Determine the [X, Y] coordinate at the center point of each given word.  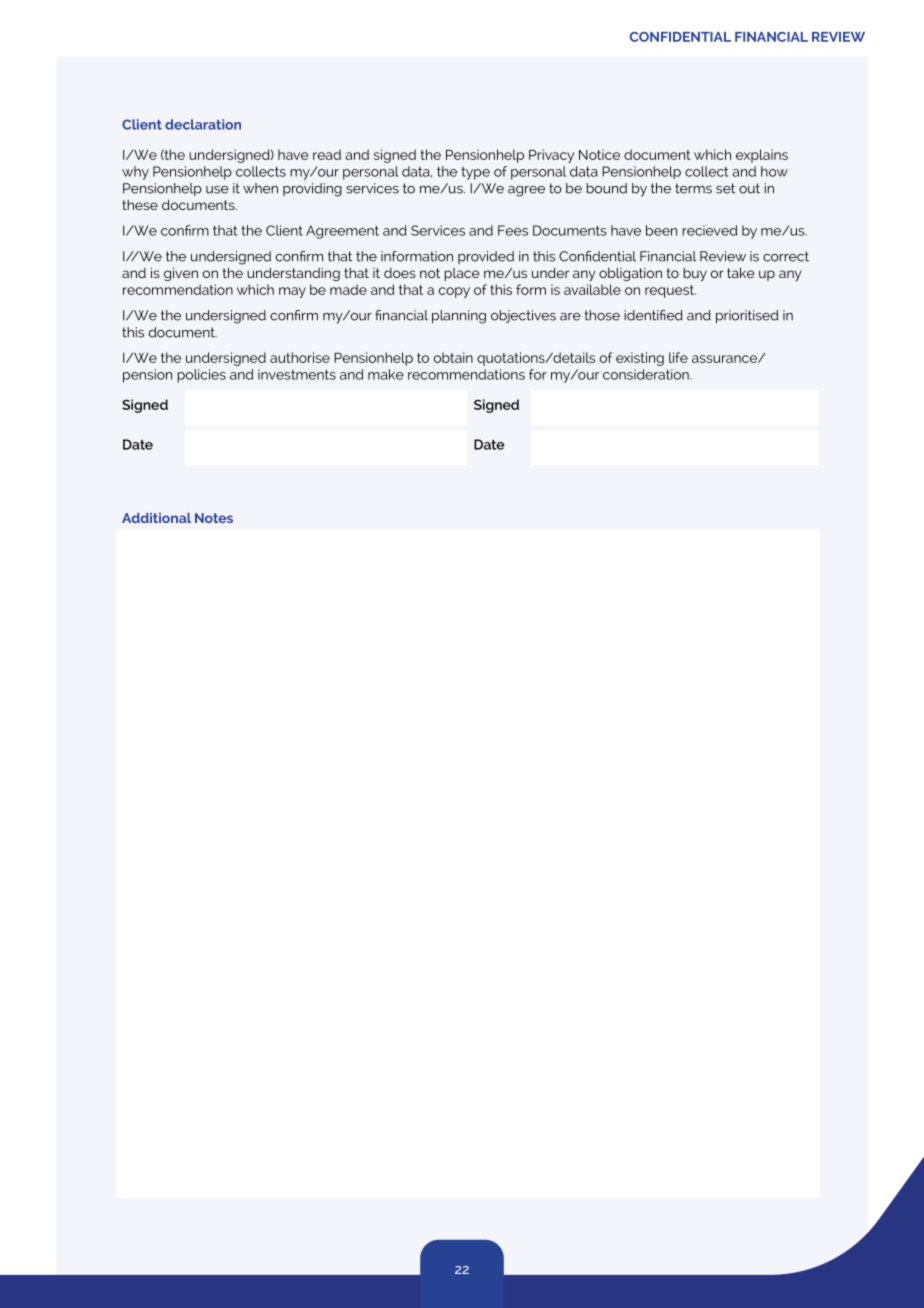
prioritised [747, 317]
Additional [156, 518]
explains [762, 156]
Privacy [551, 156]
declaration [203, 124]
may [292, 292]
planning [459, 317]
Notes [214, 518]
